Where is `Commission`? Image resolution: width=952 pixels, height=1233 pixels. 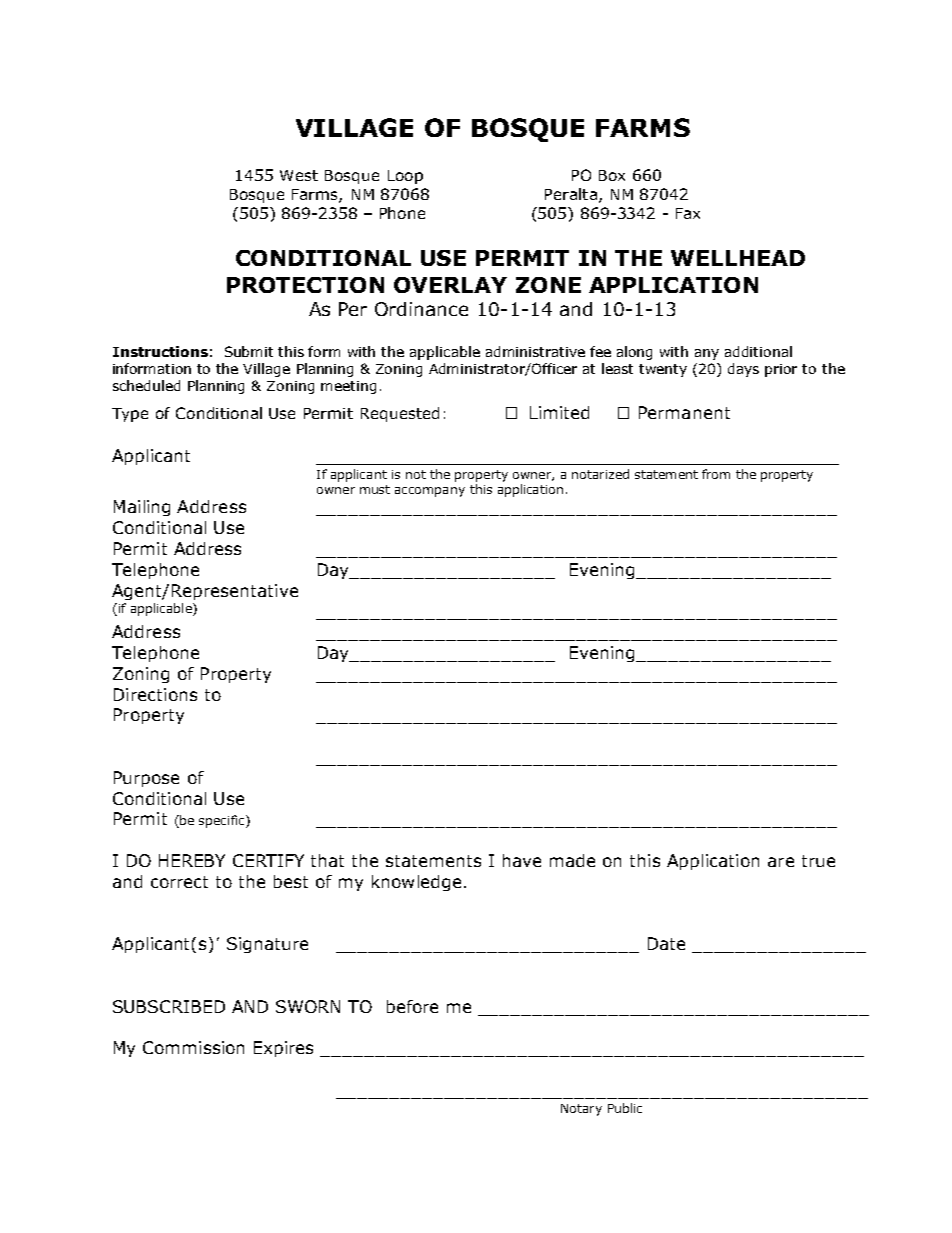
Commission is located at coordinates (193, 1047).
